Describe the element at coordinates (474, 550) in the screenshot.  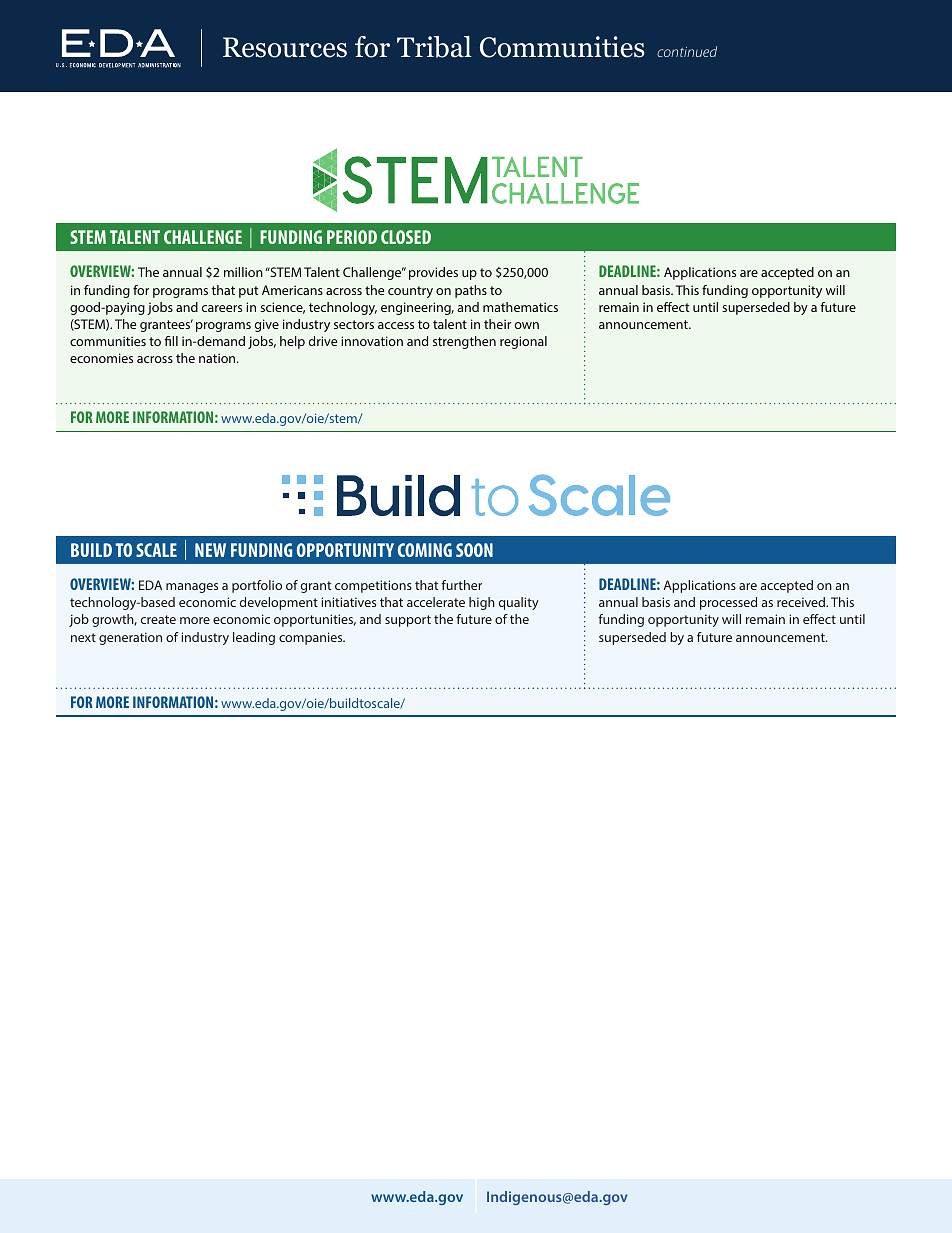
I see `SOON` at that location.
